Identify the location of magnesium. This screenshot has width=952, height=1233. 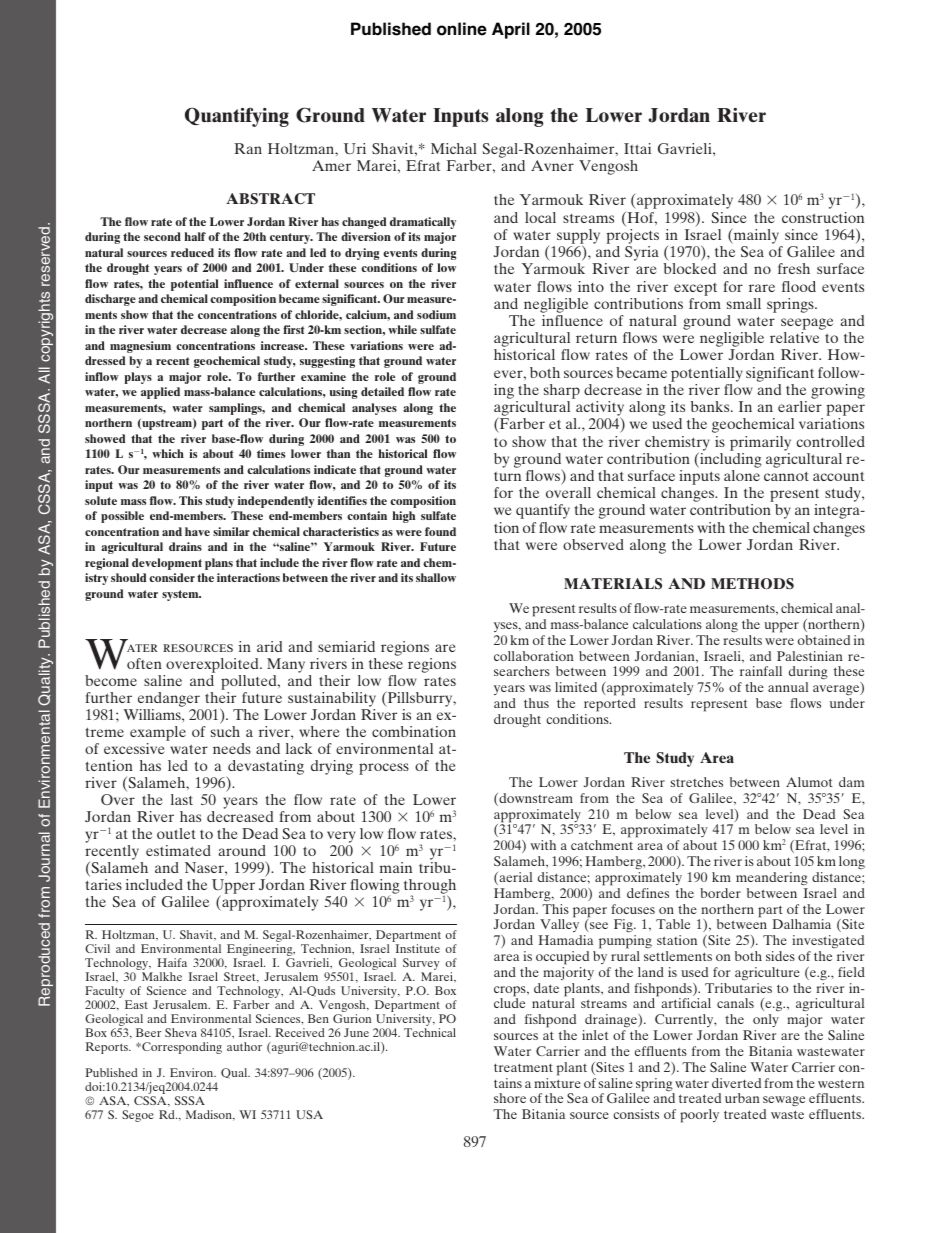
(140, 347).
